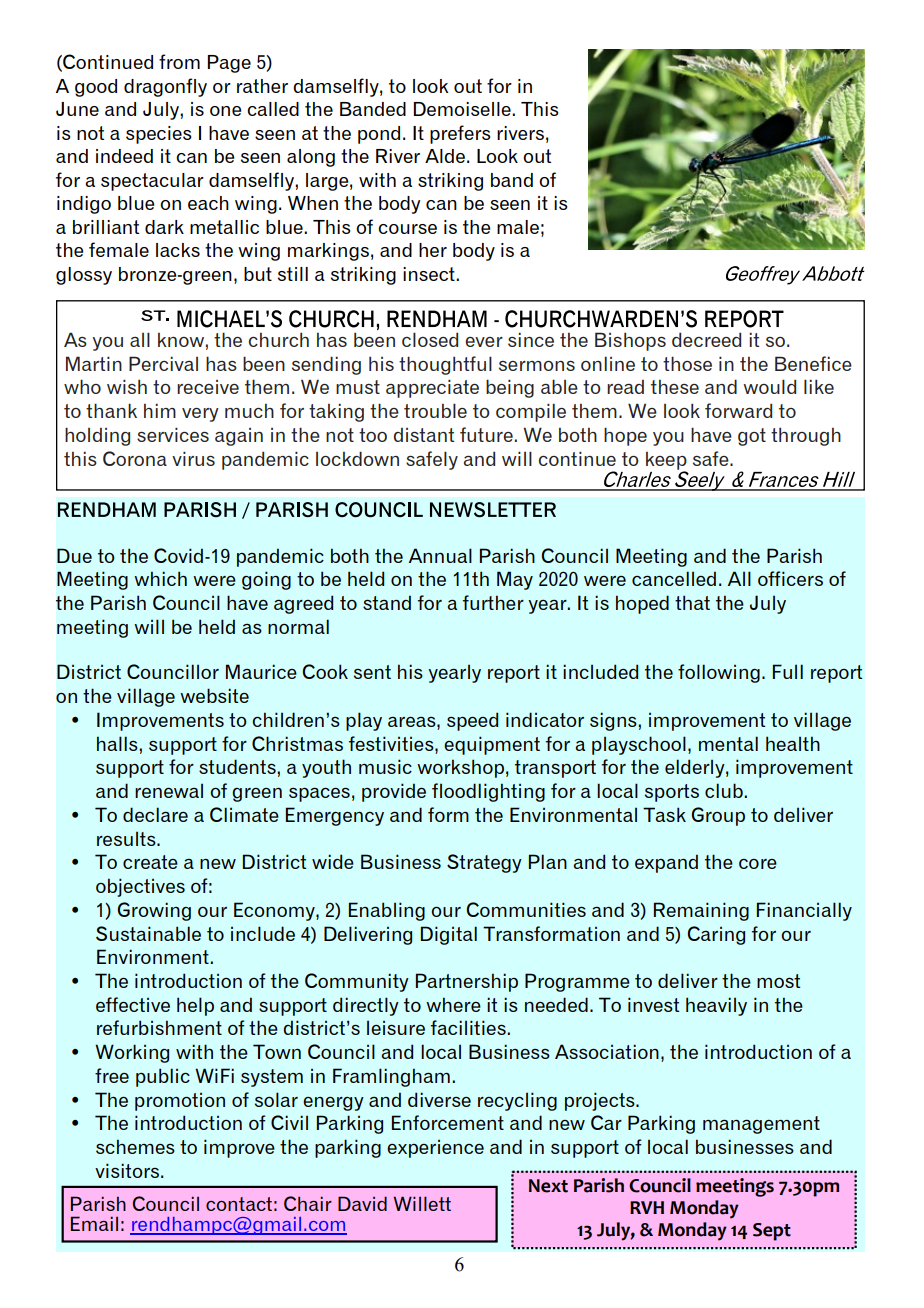 Image resolution: width=924 pixels, height=1308 pixels. Describe the element at coordinates (788, 671) in the image. I see `Full` at that location.
